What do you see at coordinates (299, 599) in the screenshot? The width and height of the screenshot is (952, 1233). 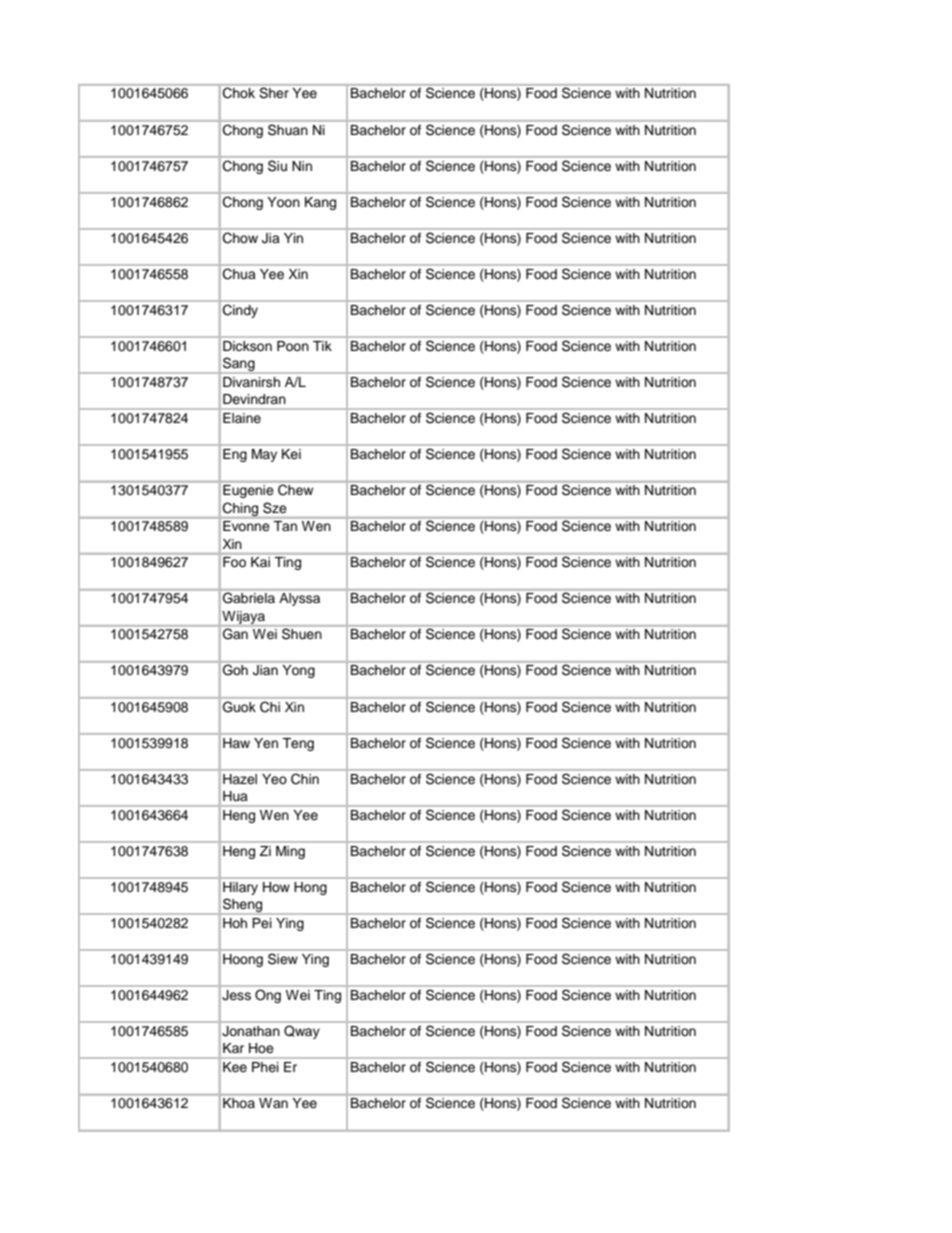 I see `Alyssa` at bounding box center [299, 599].
